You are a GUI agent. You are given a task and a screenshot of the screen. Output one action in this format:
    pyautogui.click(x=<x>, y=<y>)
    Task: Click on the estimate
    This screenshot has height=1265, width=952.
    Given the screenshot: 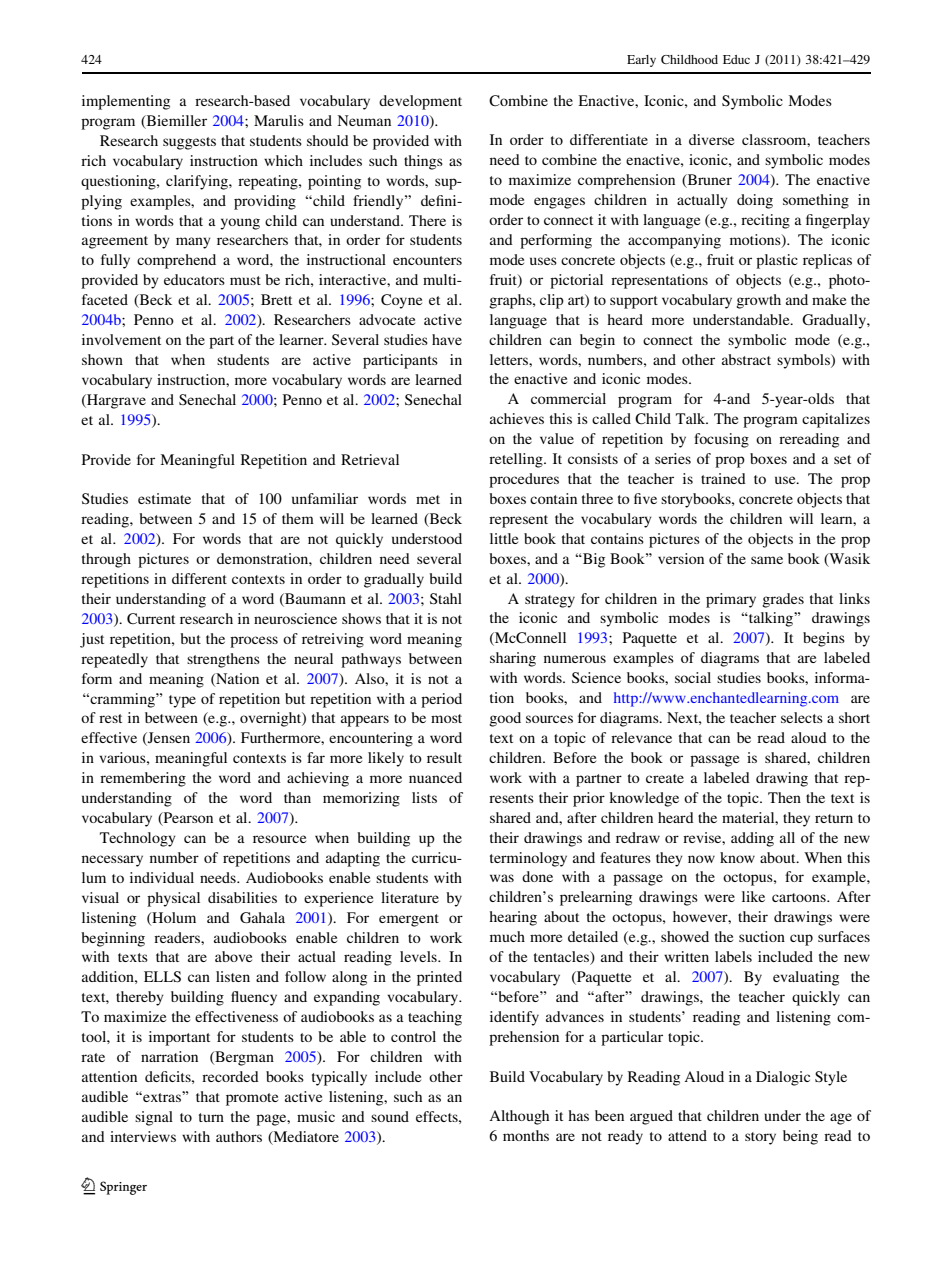 What is the action you would take?
    pyautogui.click(x=164, y=498)
